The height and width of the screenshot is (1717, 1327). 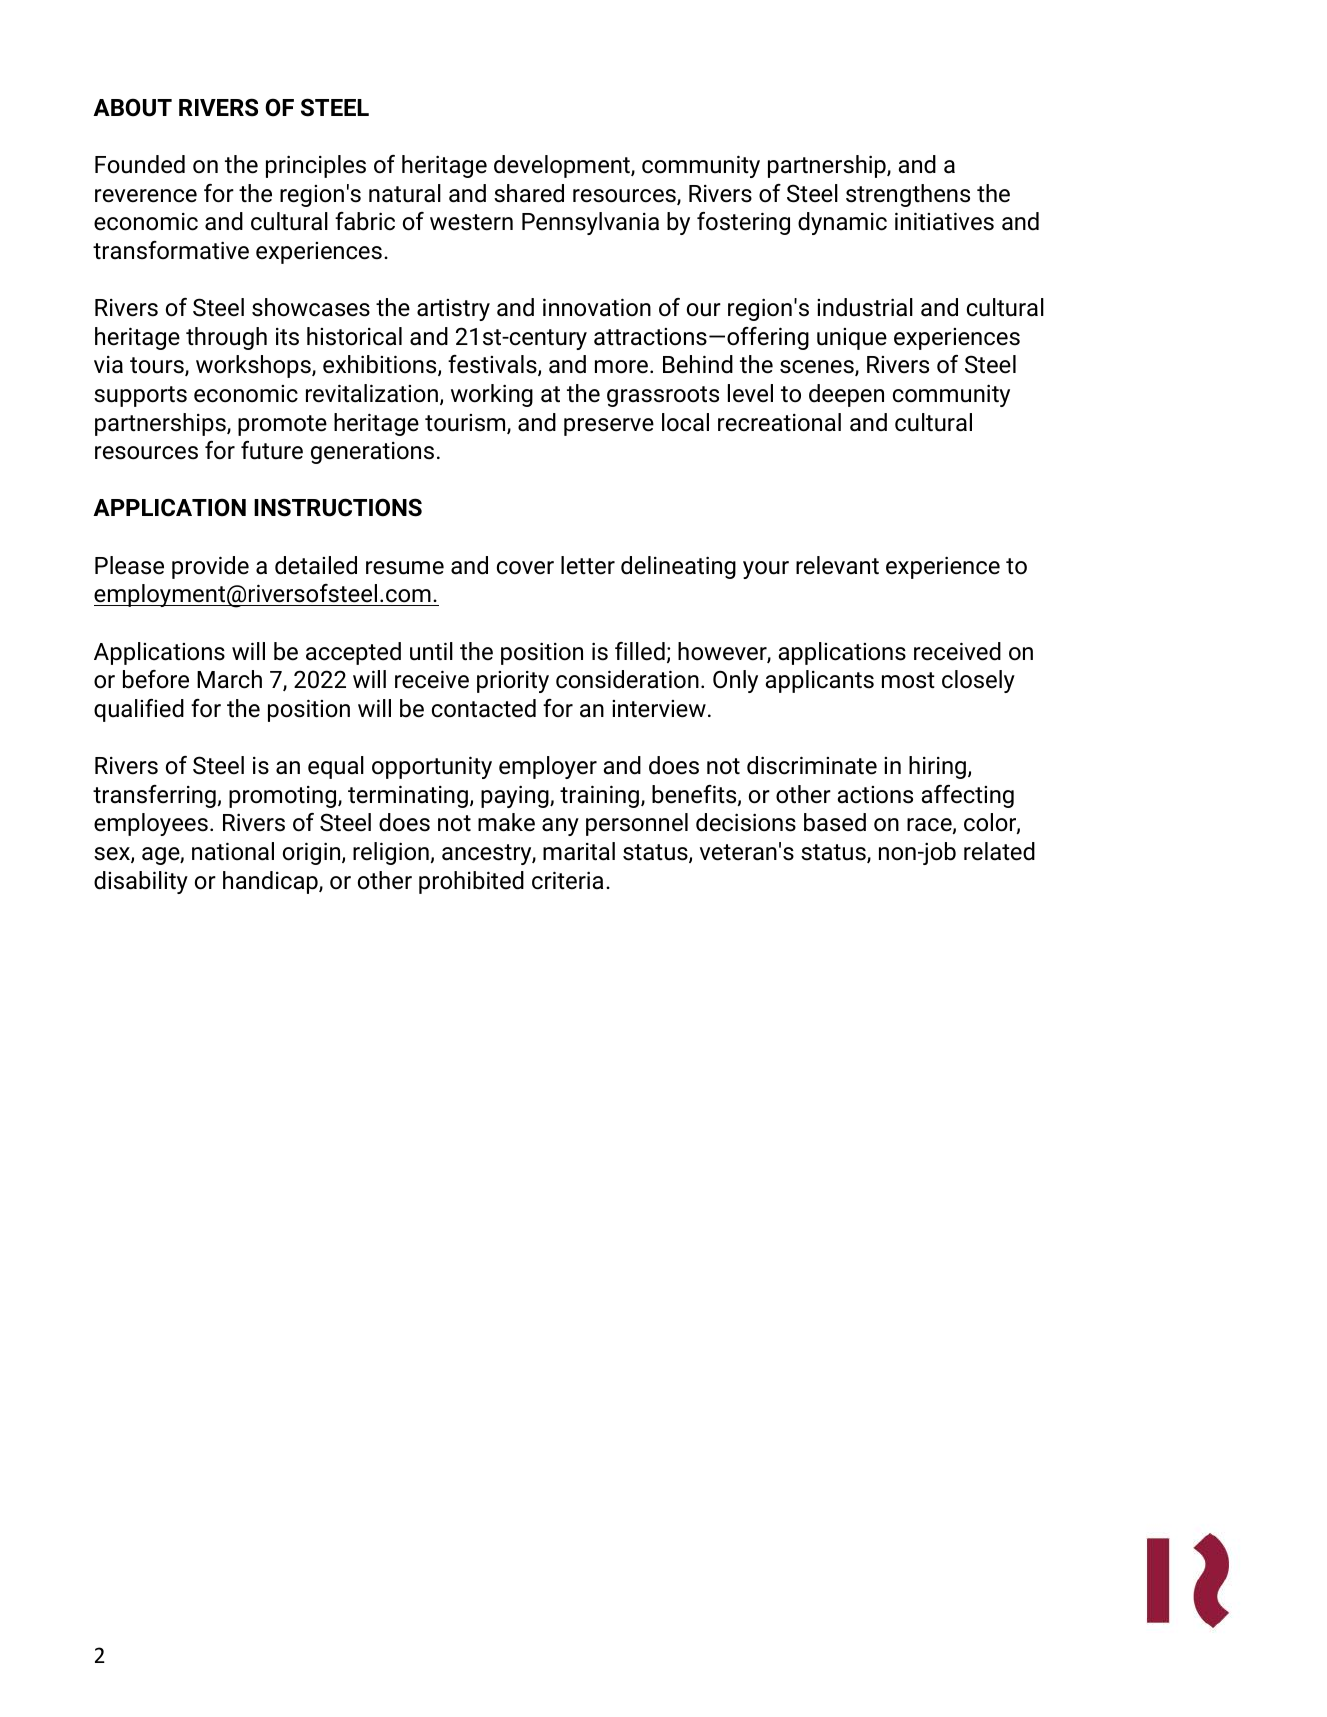 I want to click on ABOUT, so click(x=132, y=107).
